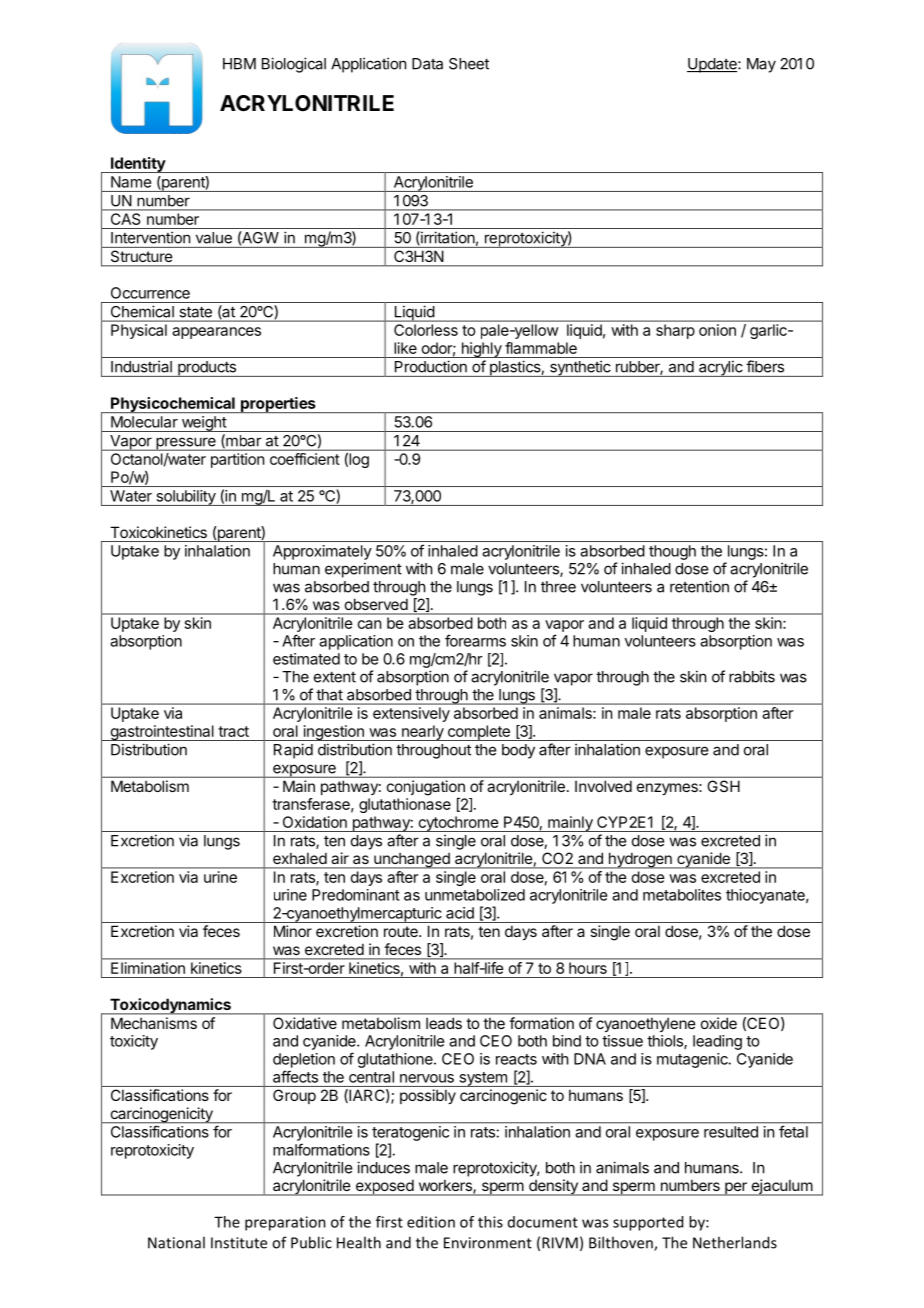 Image resolution: width=924 pixels, height=1308 pixels. I want to click on HBM, so click(239, 64).
